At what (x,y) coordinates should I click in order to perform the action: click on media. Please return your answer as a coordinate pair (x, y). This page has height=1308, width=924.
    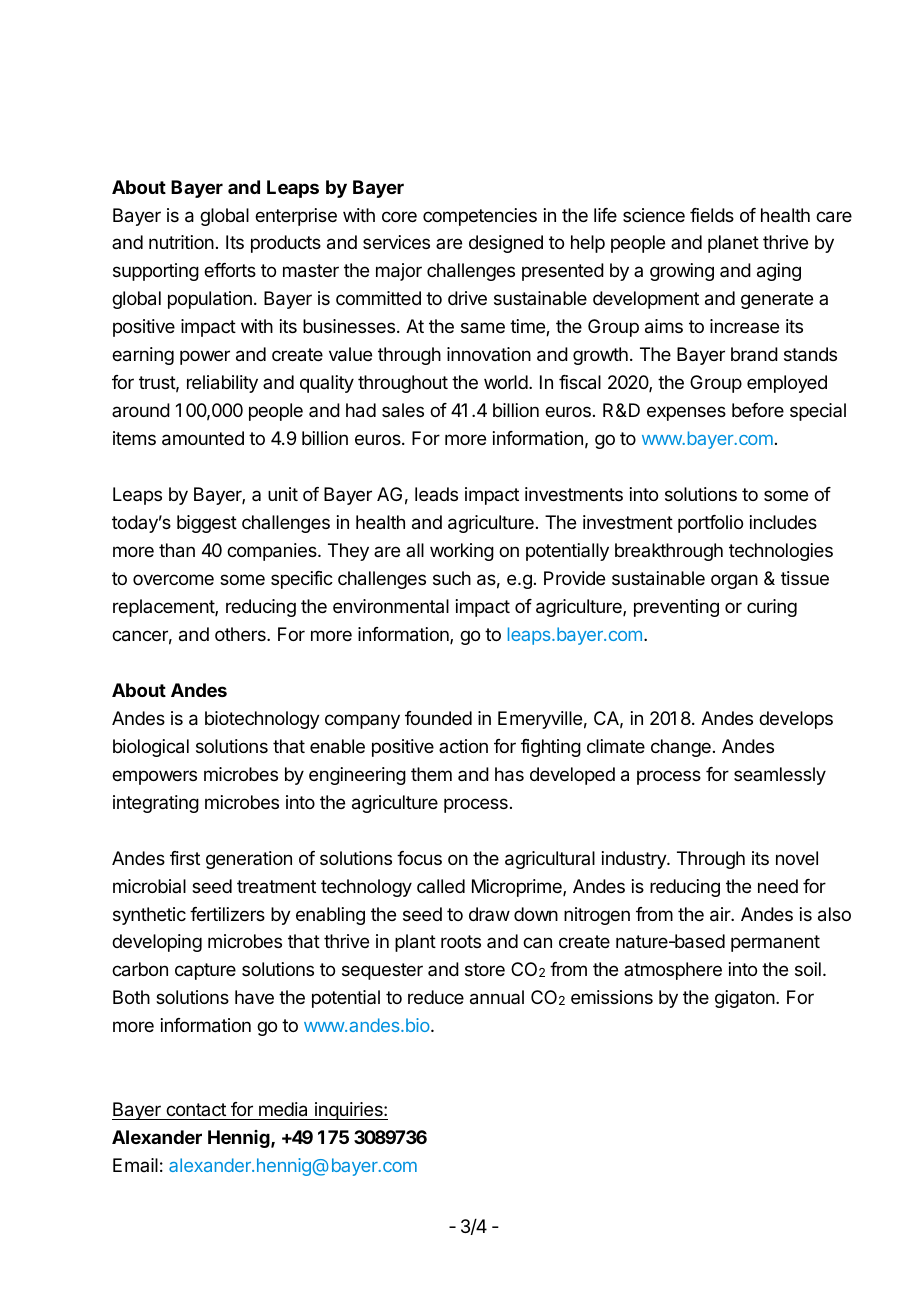
    Looking at the image, I should click on (283, 1109).
